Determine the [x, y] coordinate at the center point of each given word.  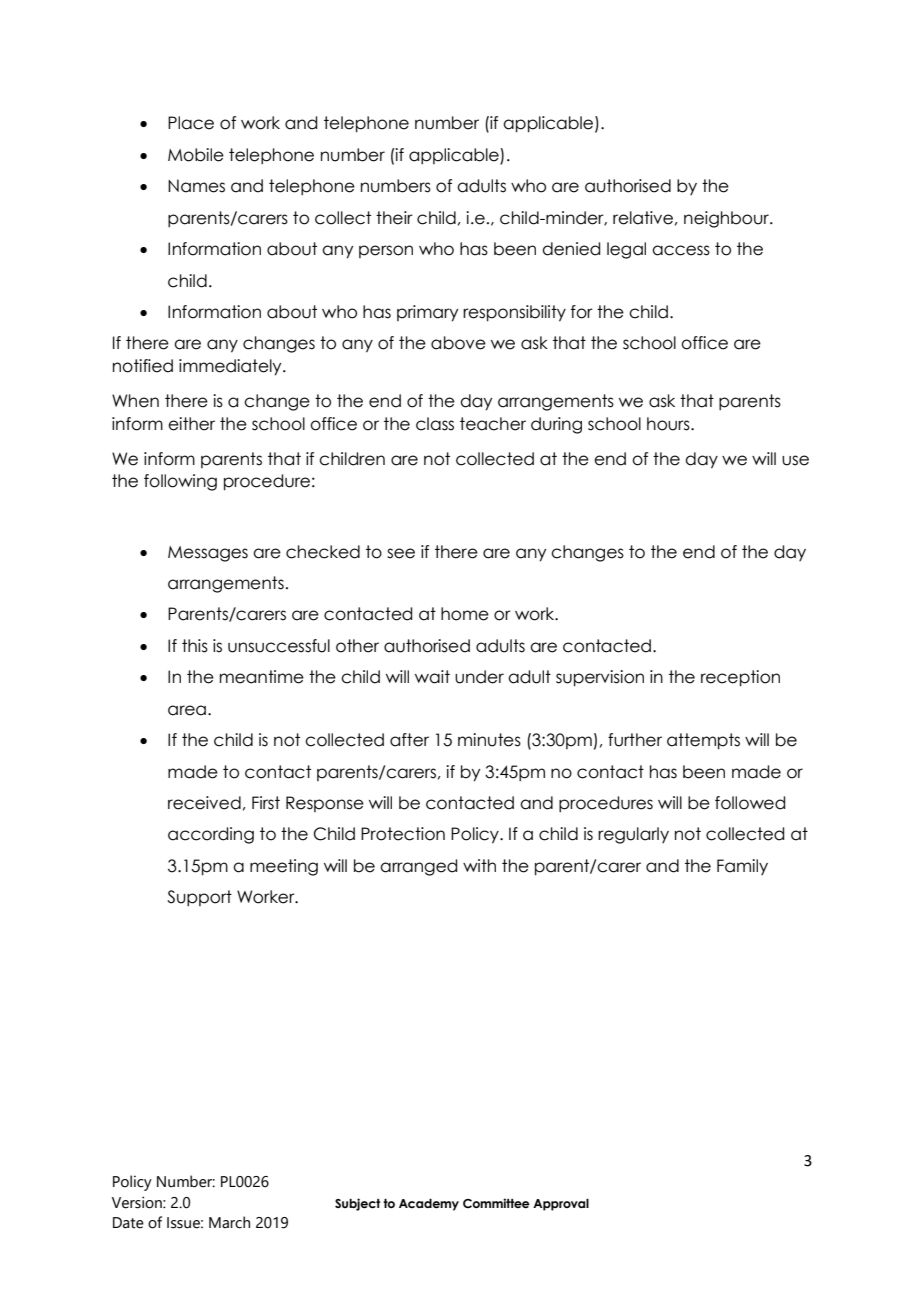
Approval [561, 1204]
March [229, 1222]
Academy [429, 1205]
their [394, 218]
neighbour [727, 219]
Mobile [196, 155]
